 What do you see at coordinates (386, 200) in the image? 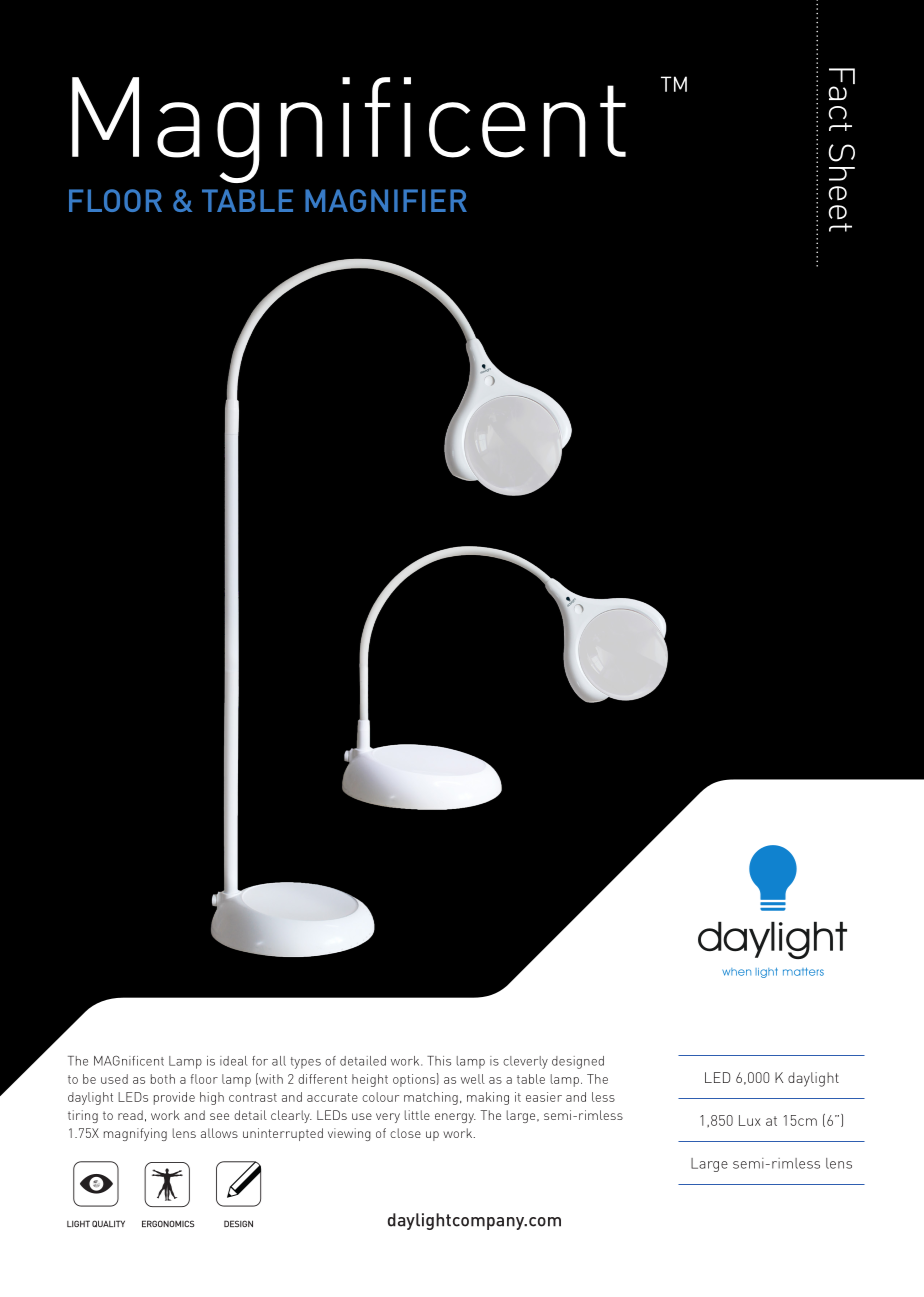
I see `MAGNIFIER` at bounding box center [386, 200].
